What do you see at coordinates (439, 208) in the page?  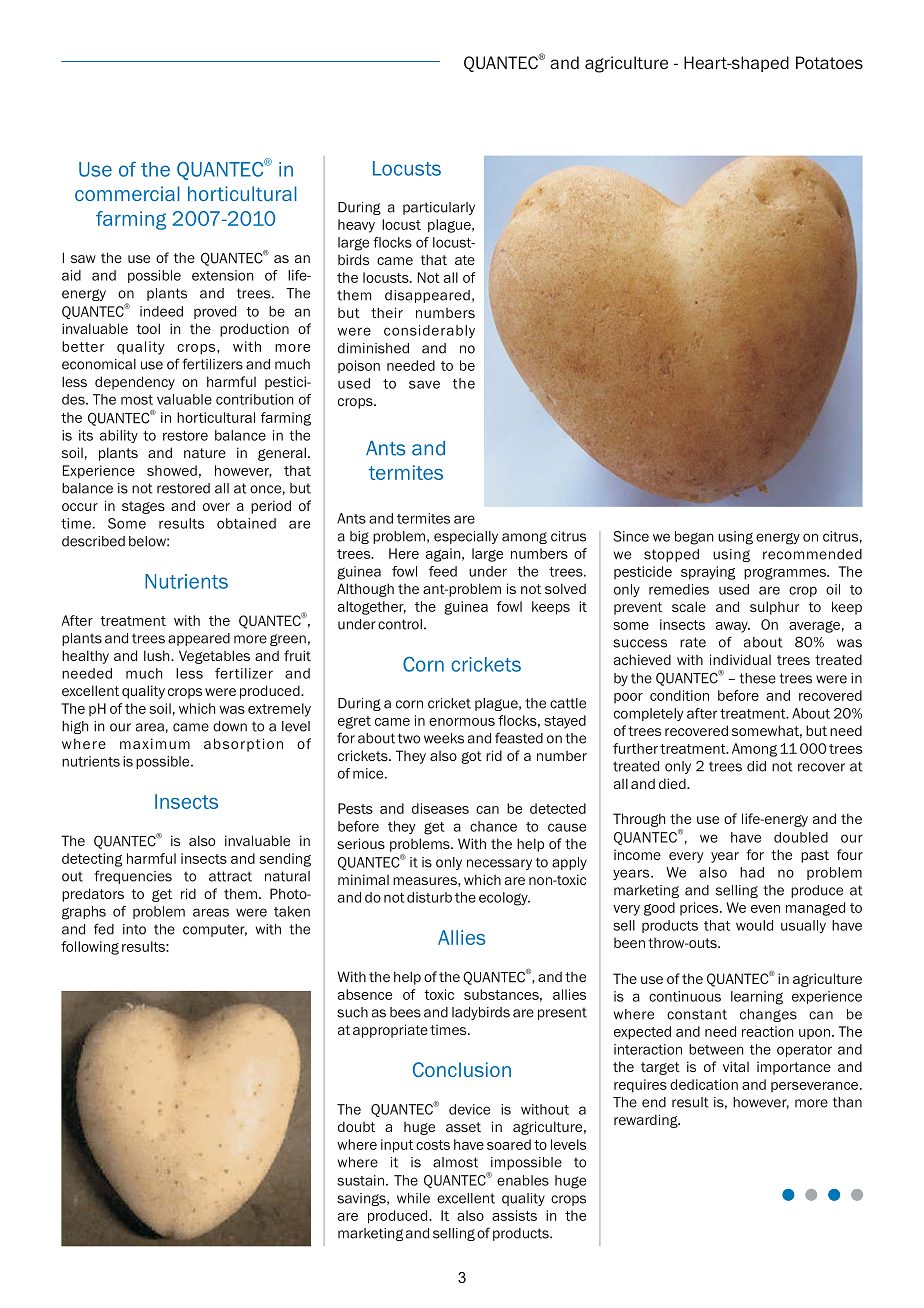 I see `particularly` at bounding box center [439, 208].
